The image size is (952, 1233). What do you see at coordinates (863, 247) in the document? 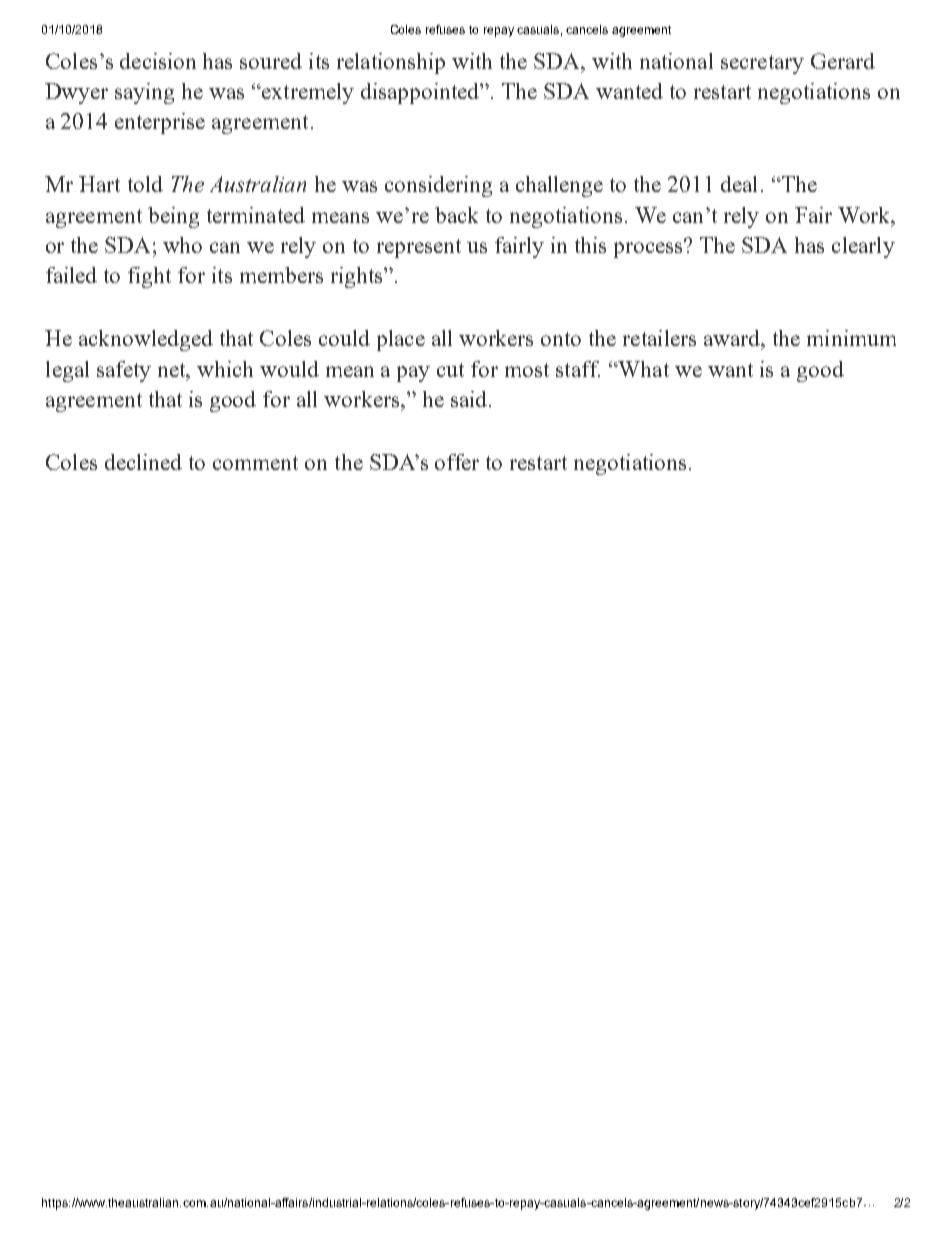
I see `clearly` at bounding box center [863, 247].
